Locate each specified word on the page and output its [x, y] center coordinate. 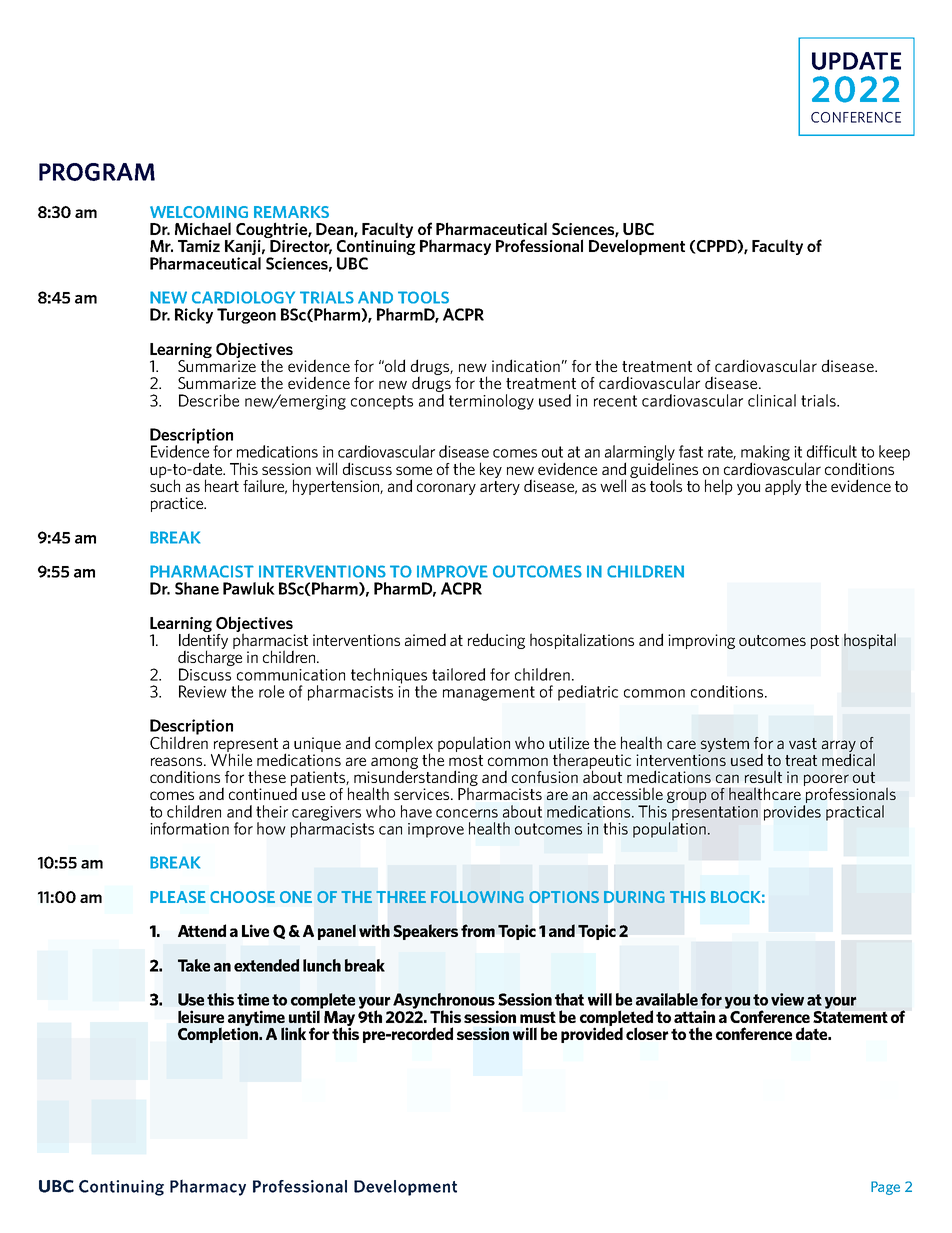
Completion [219, 1034]
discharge [210, 658]
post [825, 642]
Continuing [376, 249]
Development [637, 246]
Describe [209, 400]
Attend [202, 930]
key [491, 470]
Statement [850, 1015]
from [478, 930]
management [489, 693]
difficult [832, 451]
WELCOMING [199, 212]
